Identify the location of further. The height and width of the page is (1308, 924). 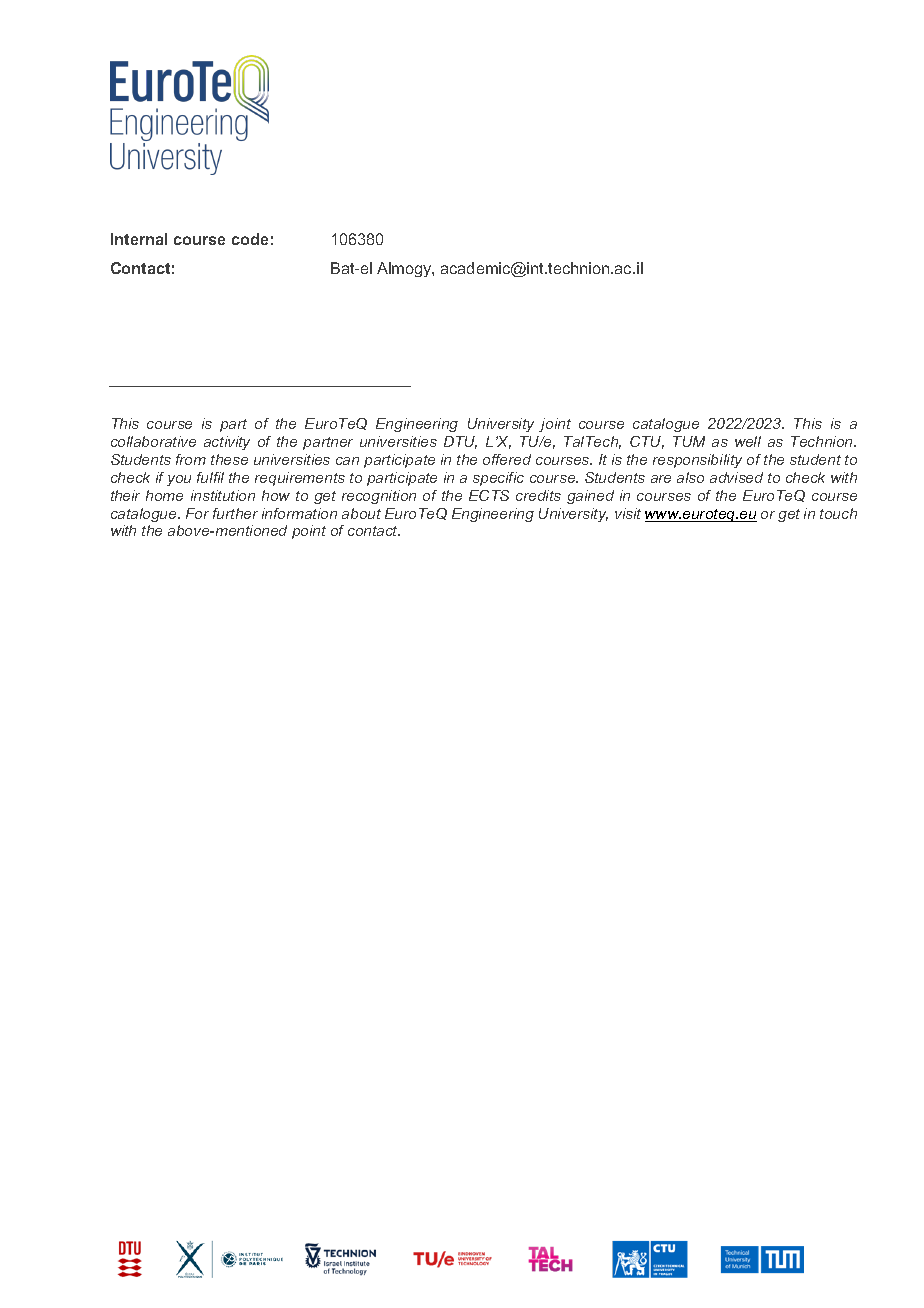
(235, 513).
